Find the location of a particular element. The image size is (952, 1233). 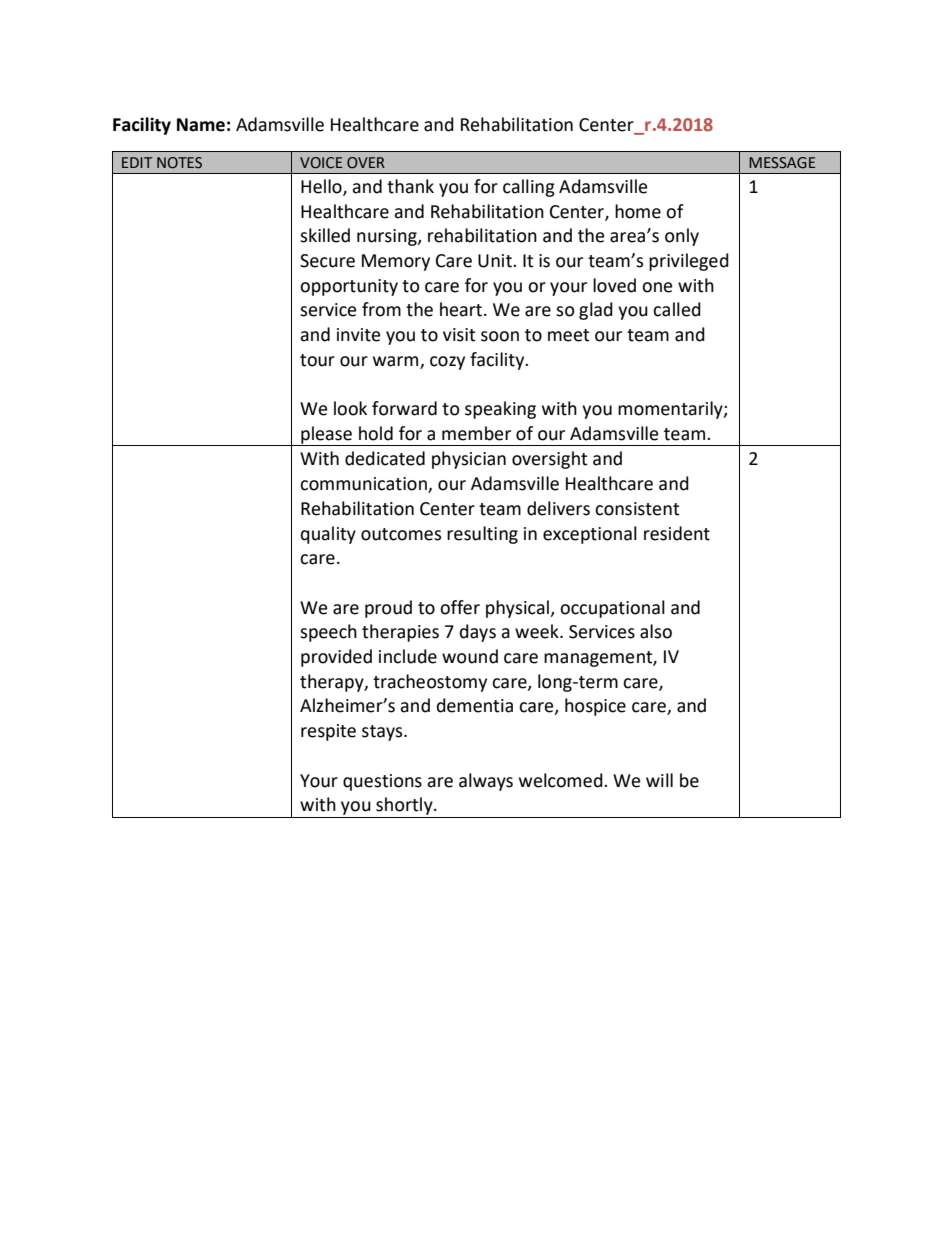

Secure is located at coordinates (327, 261).
